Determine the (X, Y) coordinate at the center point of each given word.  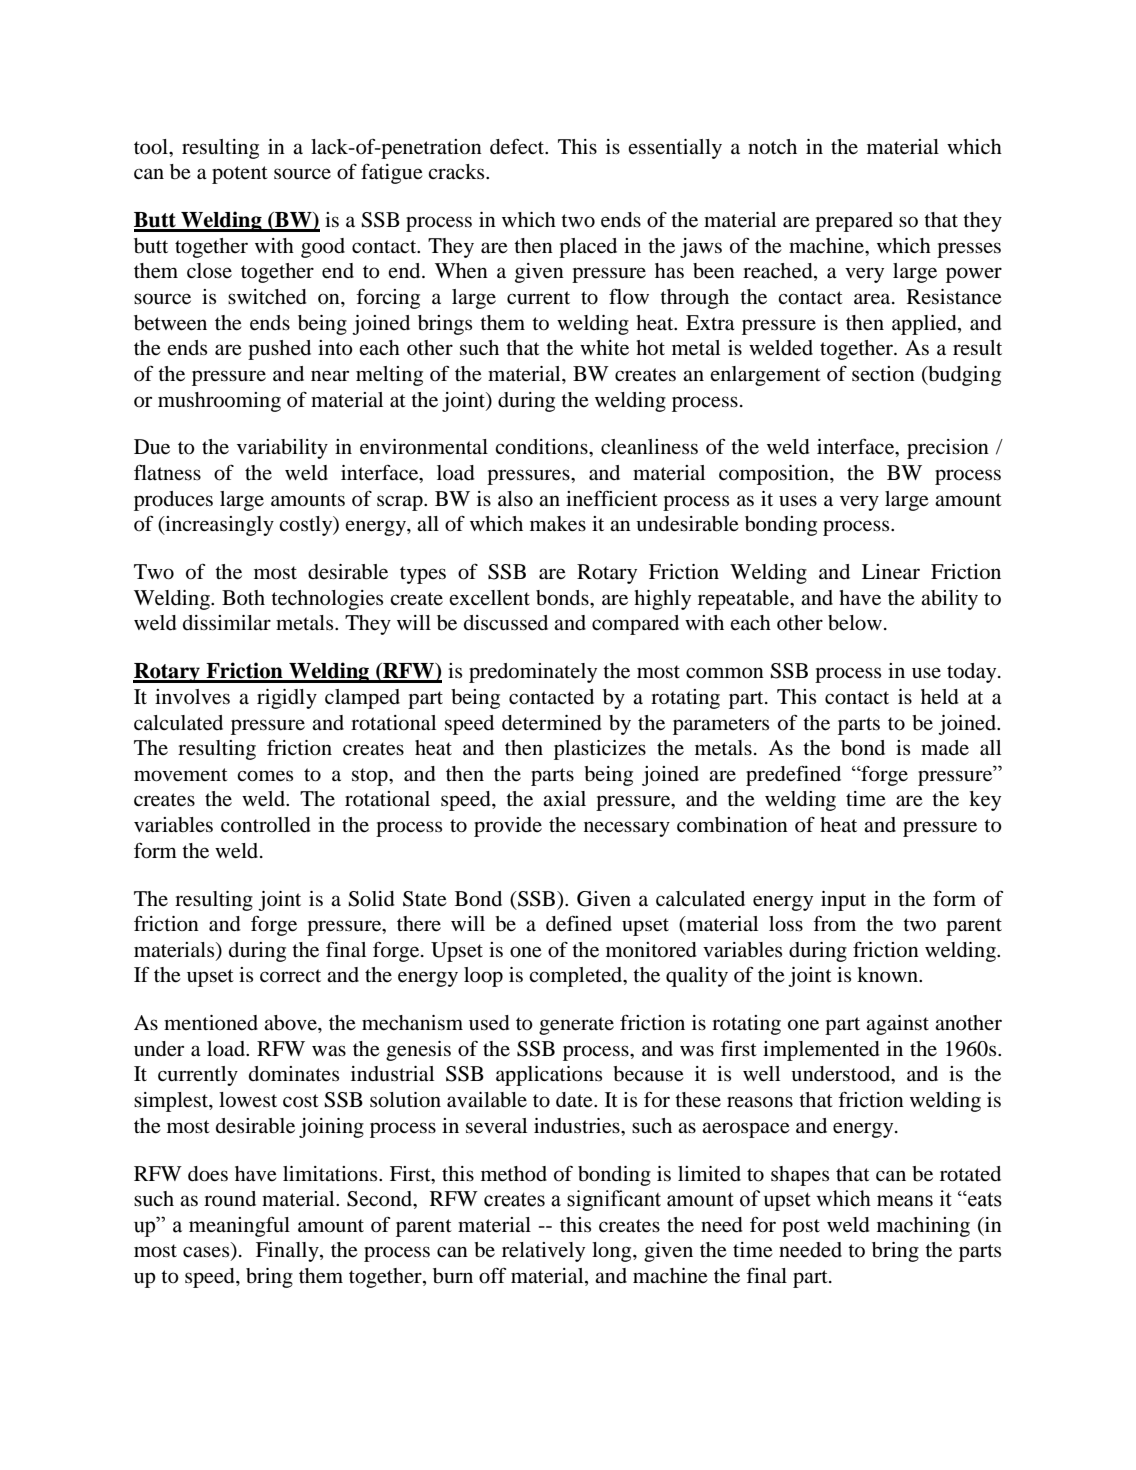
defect (518, 146)
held (940, 697)
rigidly (287, 699)
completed (577, 977)
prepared (854, 222)
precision (948, 449)
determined (552, 723)
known (888, 975)
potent (240, 175)
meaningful (239, 1226)
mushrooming (219, 402)
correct (290, 976)
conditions (542, 447)
